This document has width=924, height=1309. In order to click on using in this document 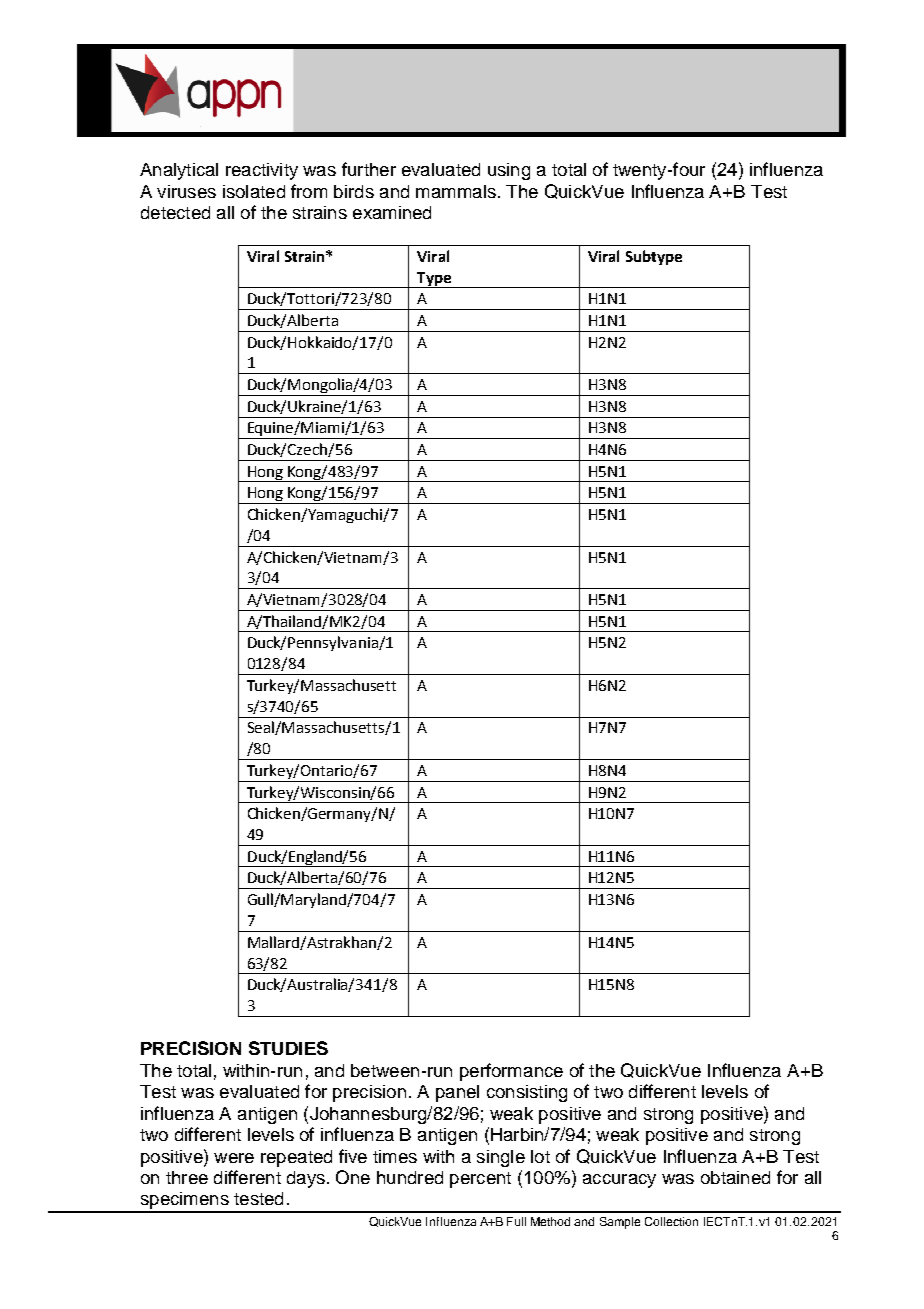, I will do `click(509, 171)`.
